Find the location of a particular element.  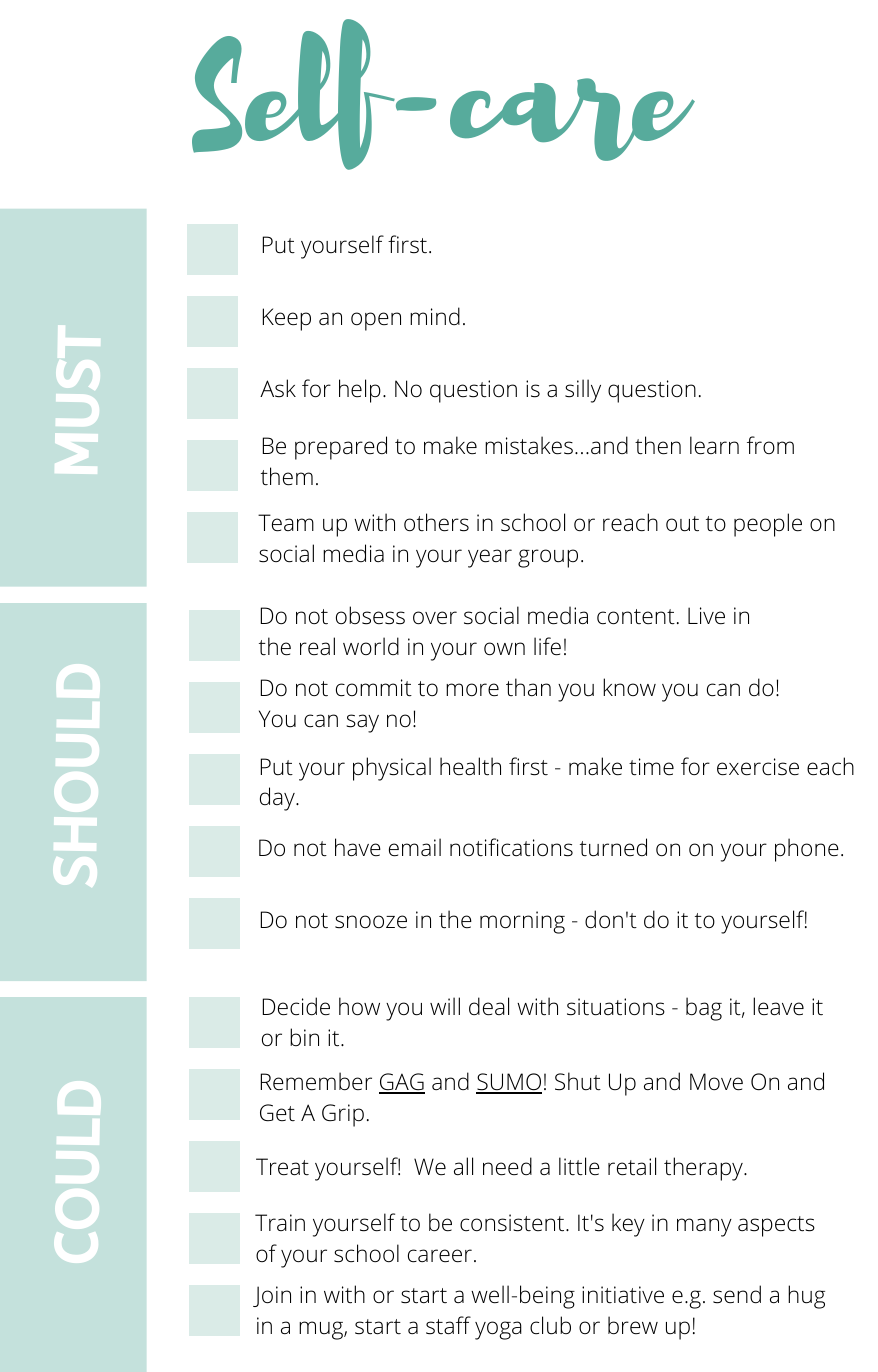

silly is located at coordinates (583, 391).
